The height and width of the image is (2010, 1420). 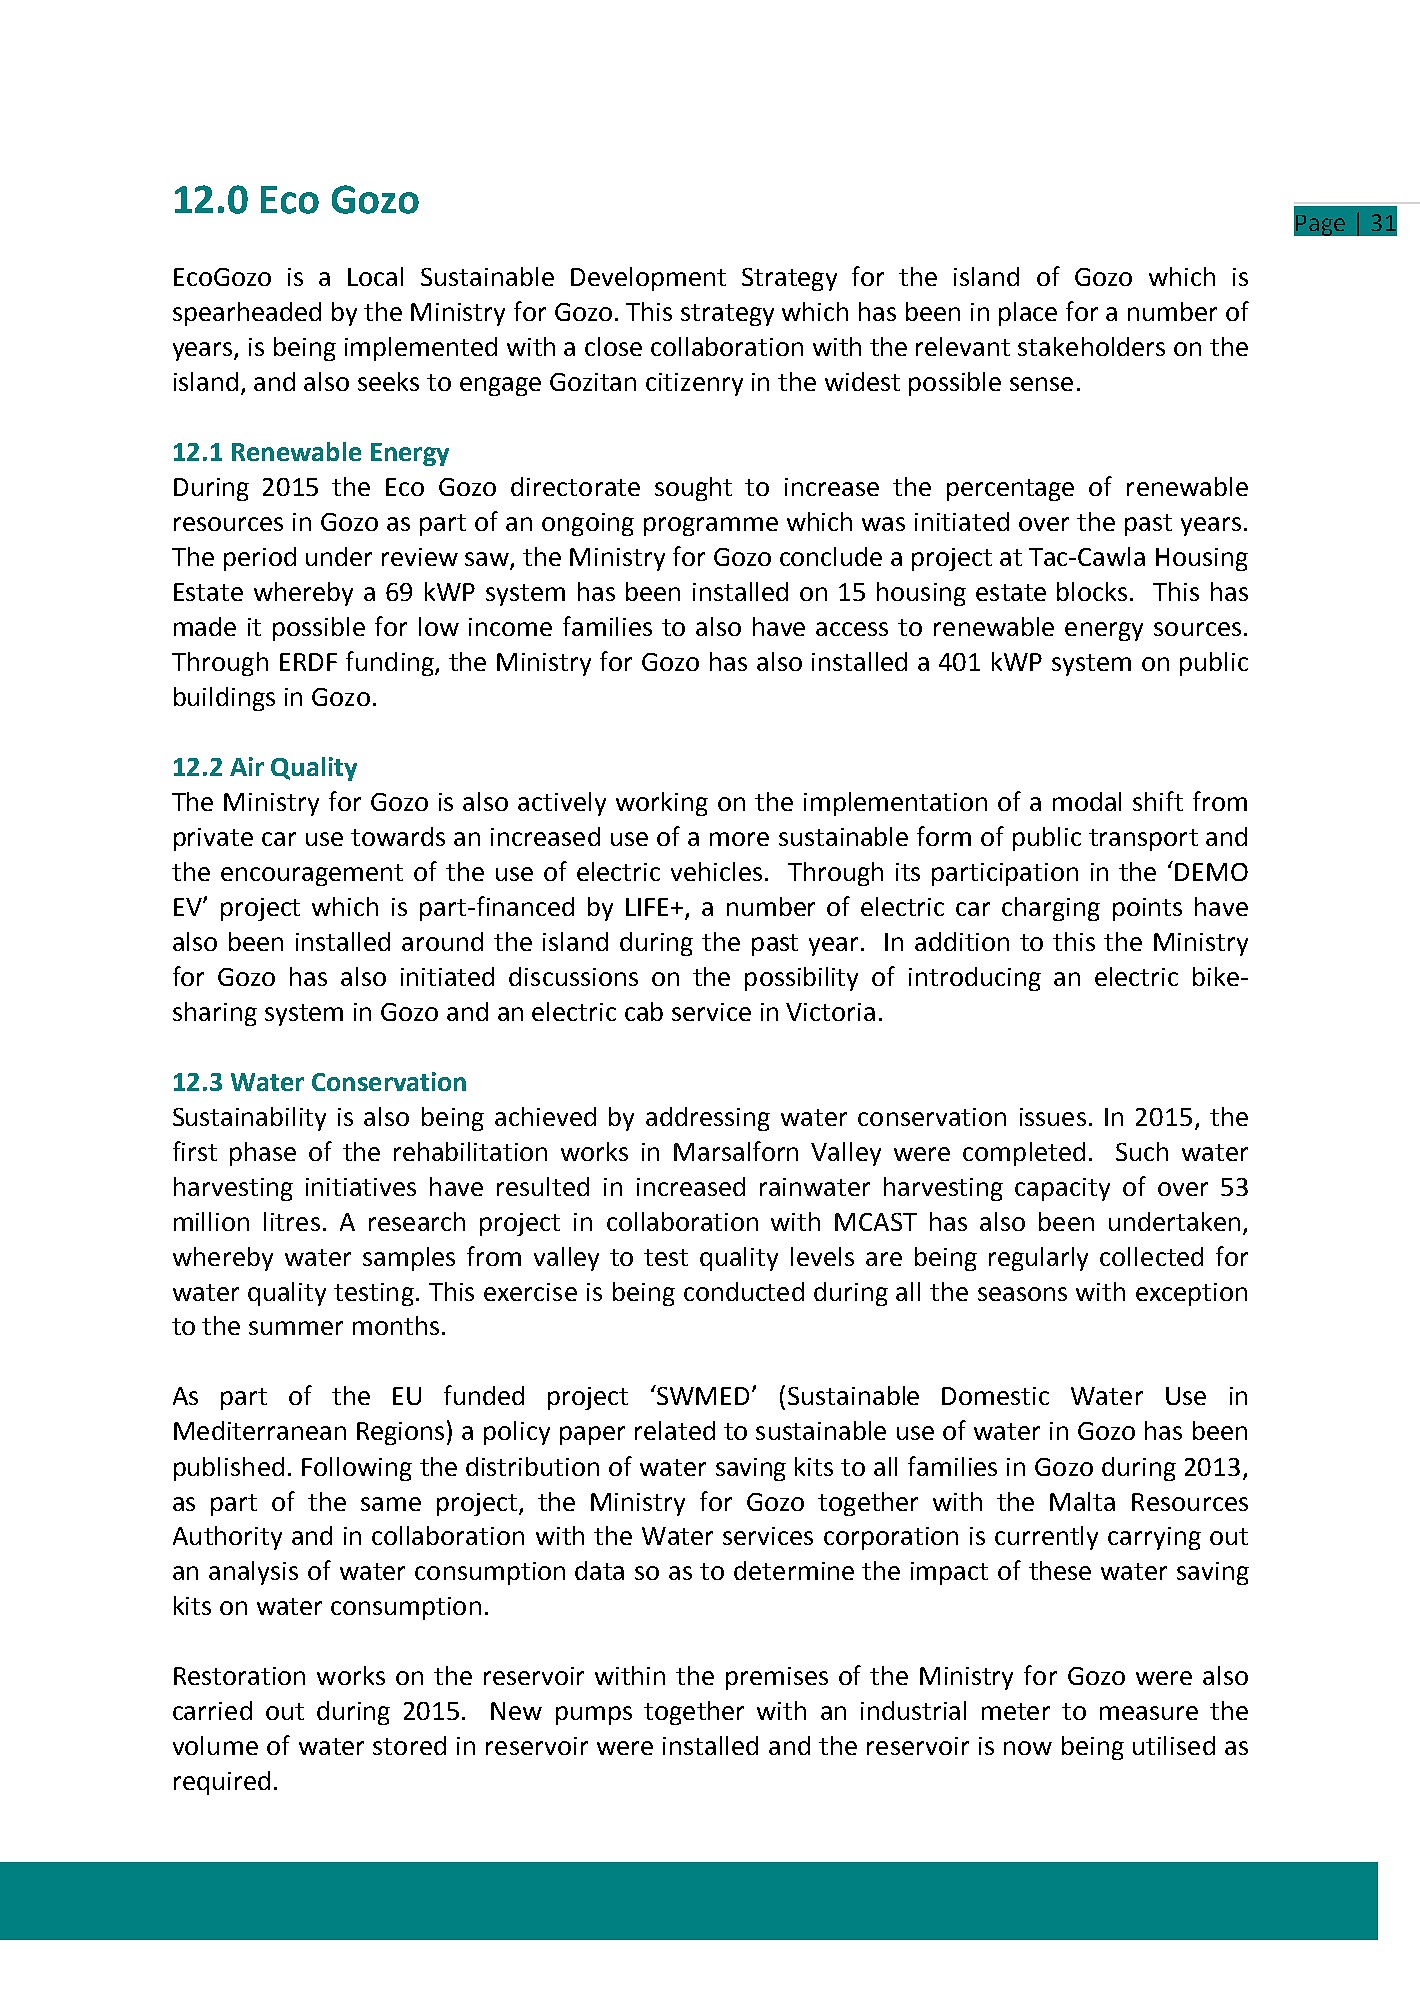 What do you see at coordinates (1091, 346) in the image?
I see `stakeholders` at bounding box center [1091, 346].
